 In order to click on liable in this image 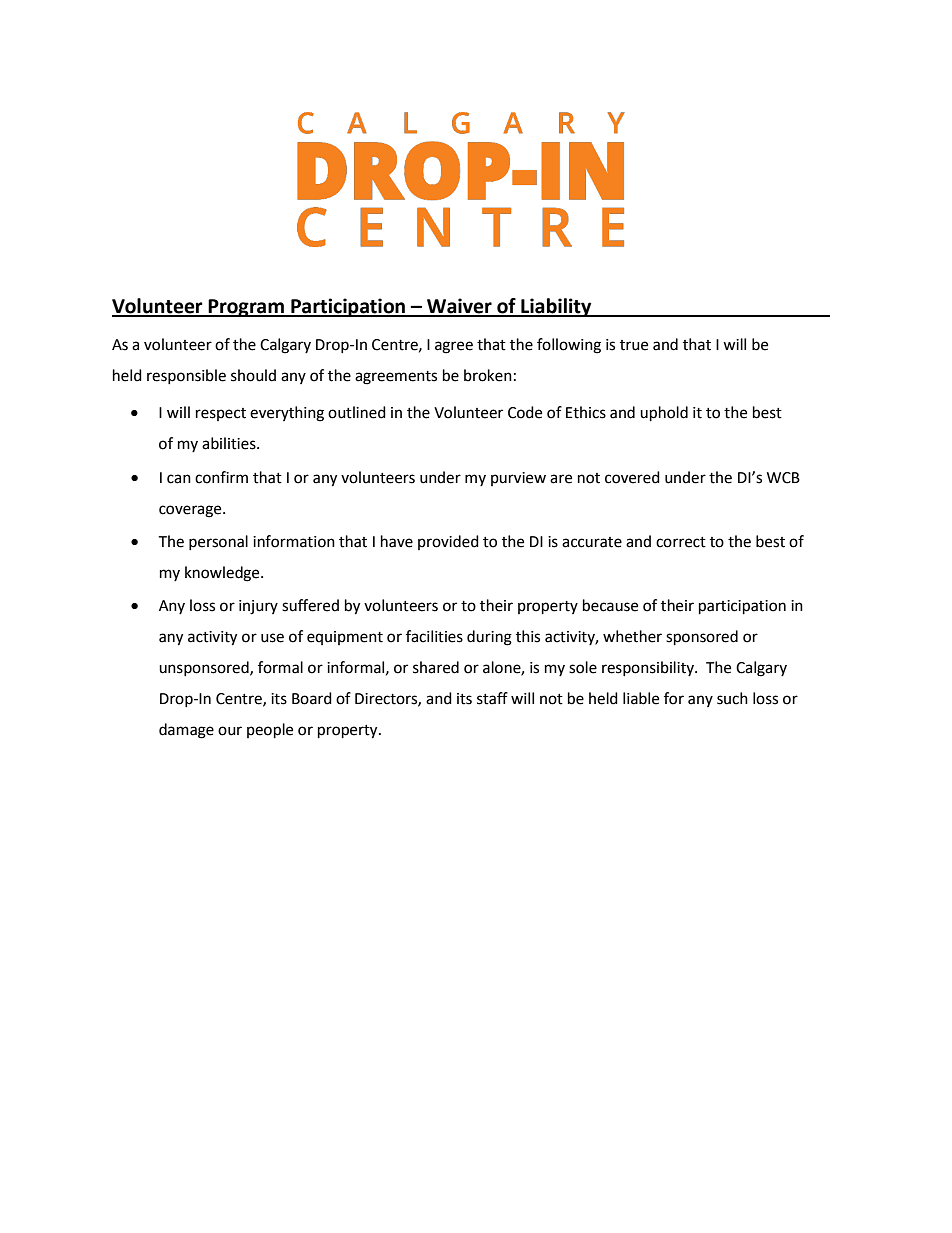, I will do `click(641, 698)`.
